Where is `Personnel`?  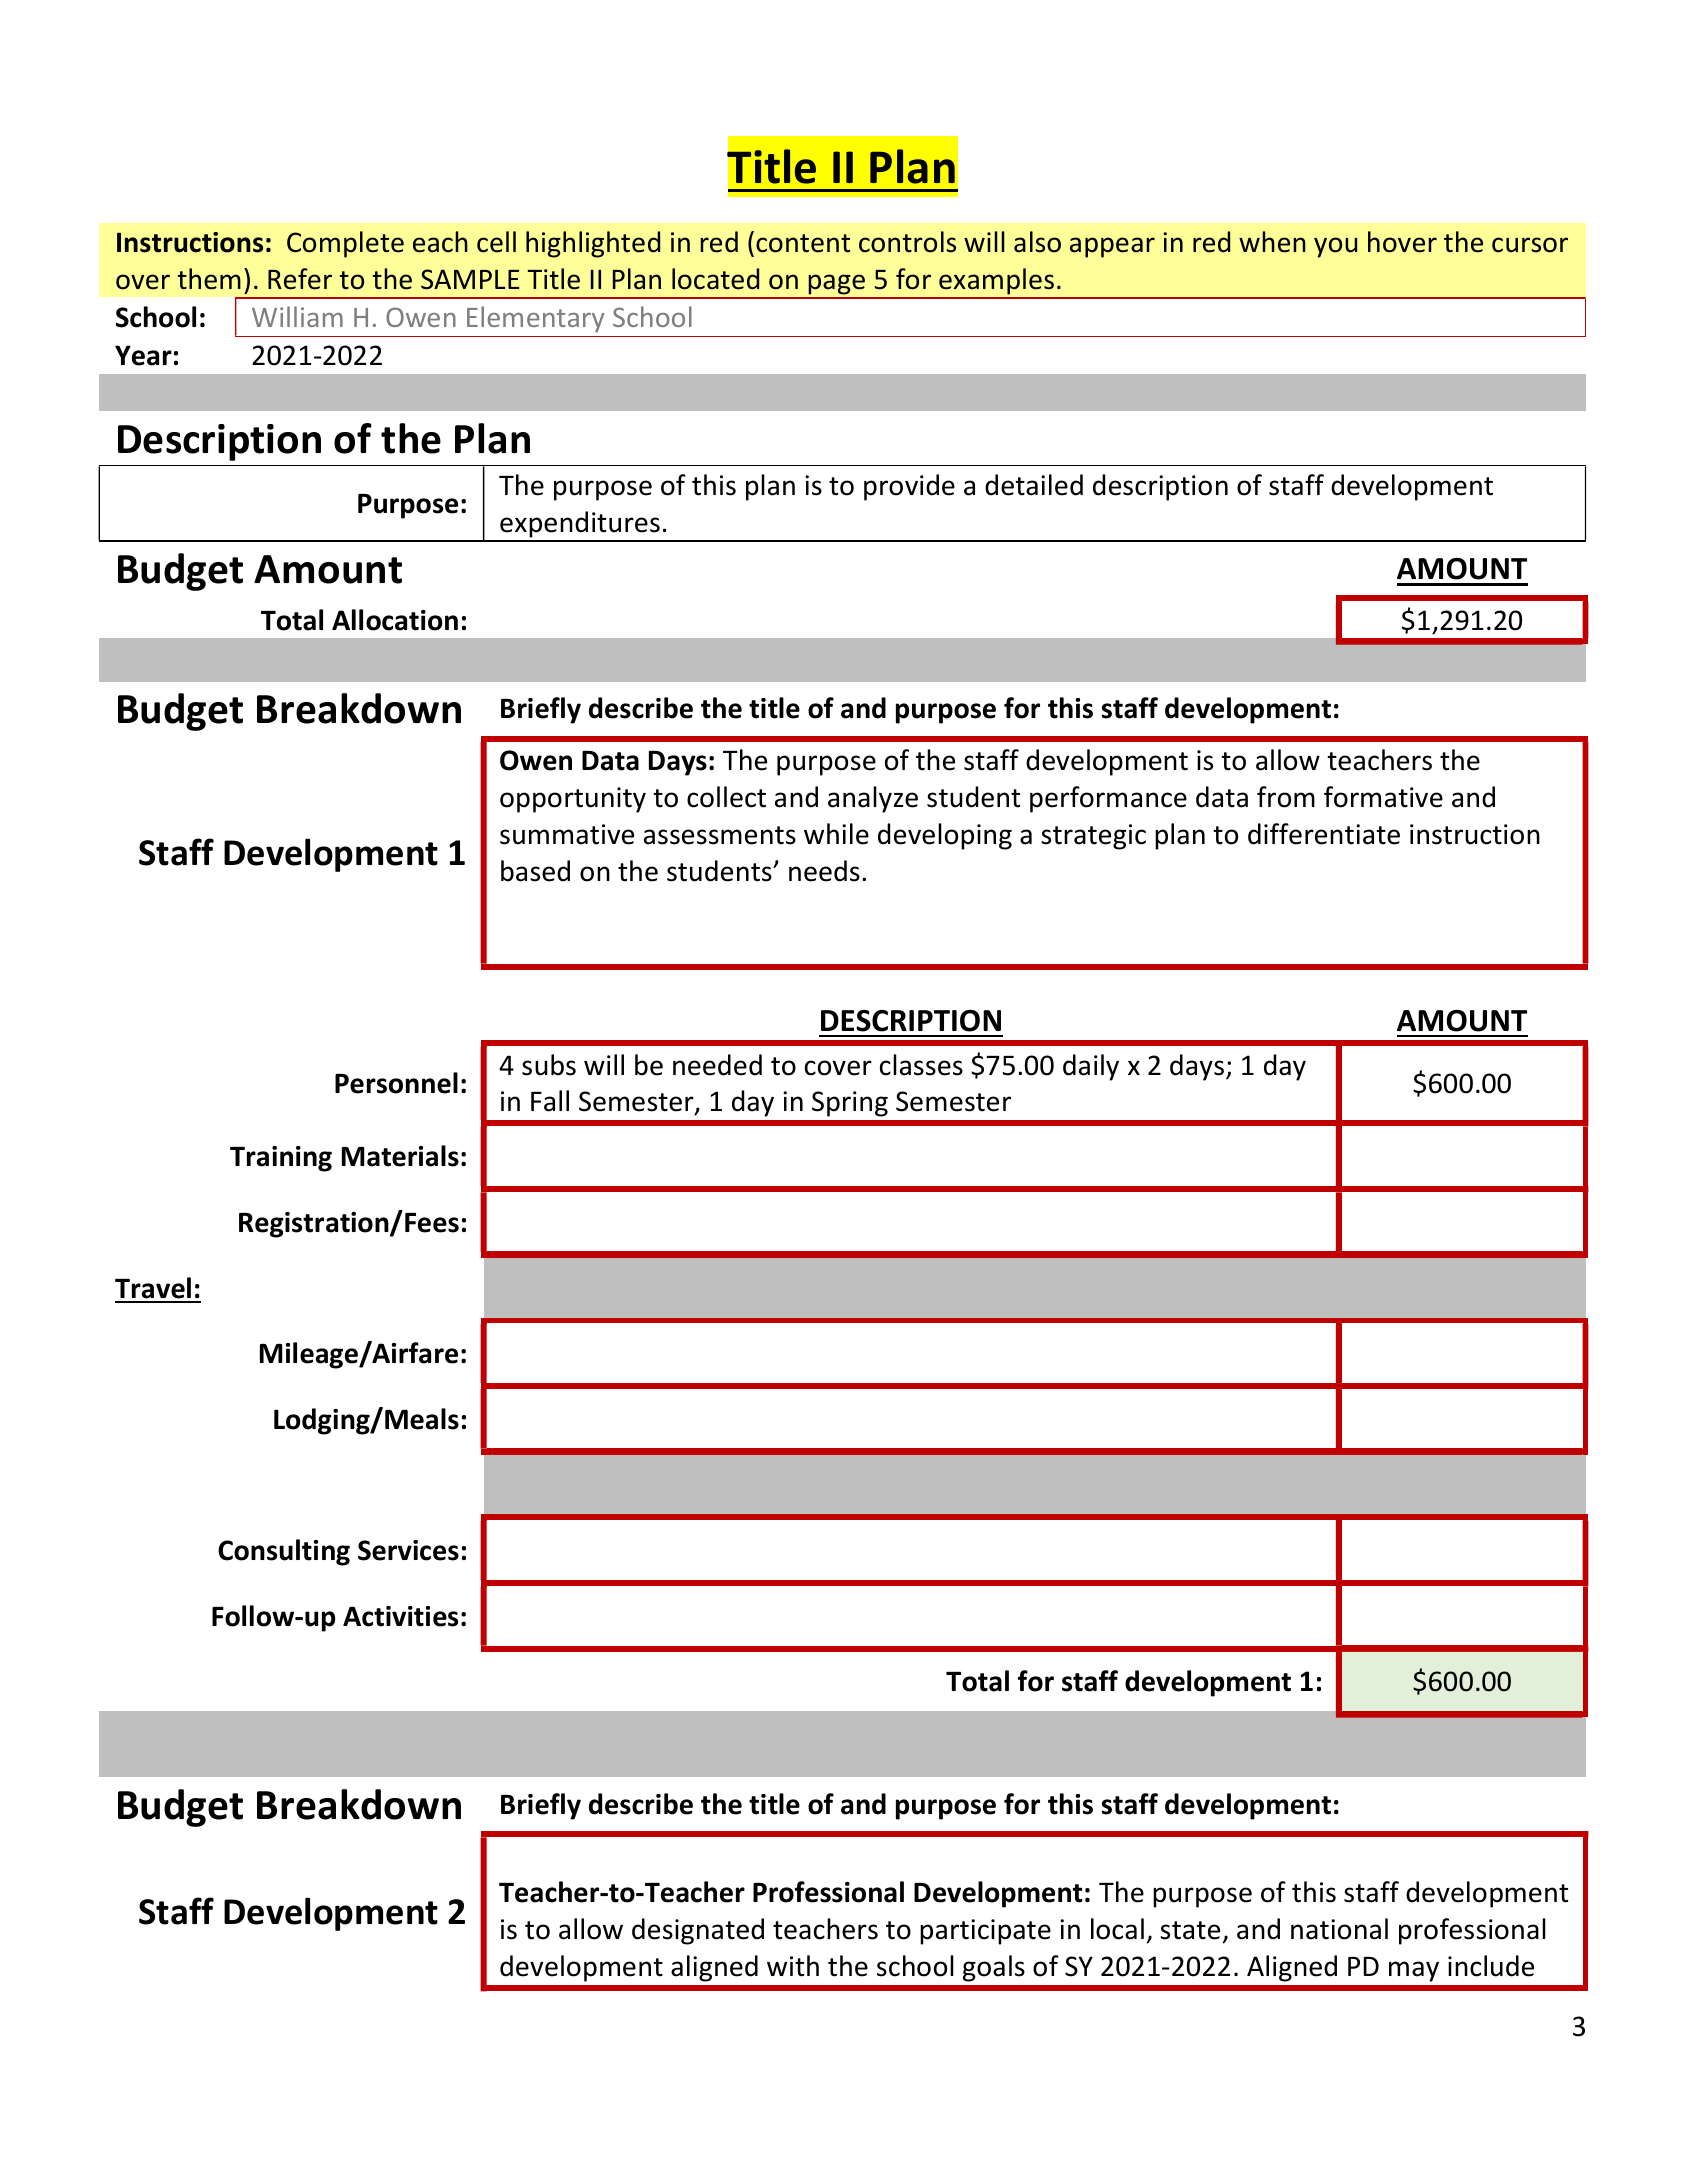
Personnel is located at coordinates (396, 1083).
